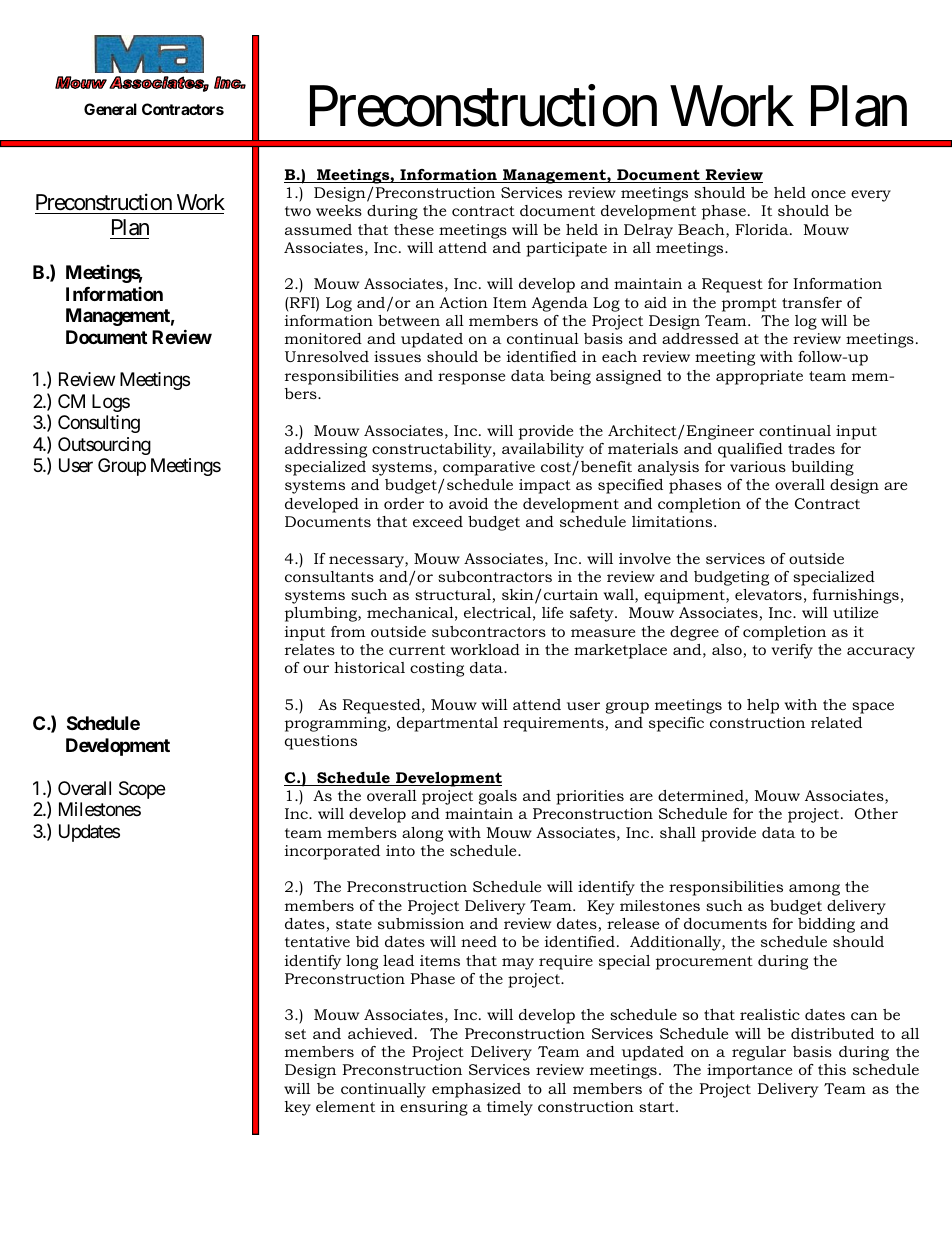 The width and height of the image is (952, 1233). Describe the element at coordinates (295, 1034) in the image. I see `set` at that location.
